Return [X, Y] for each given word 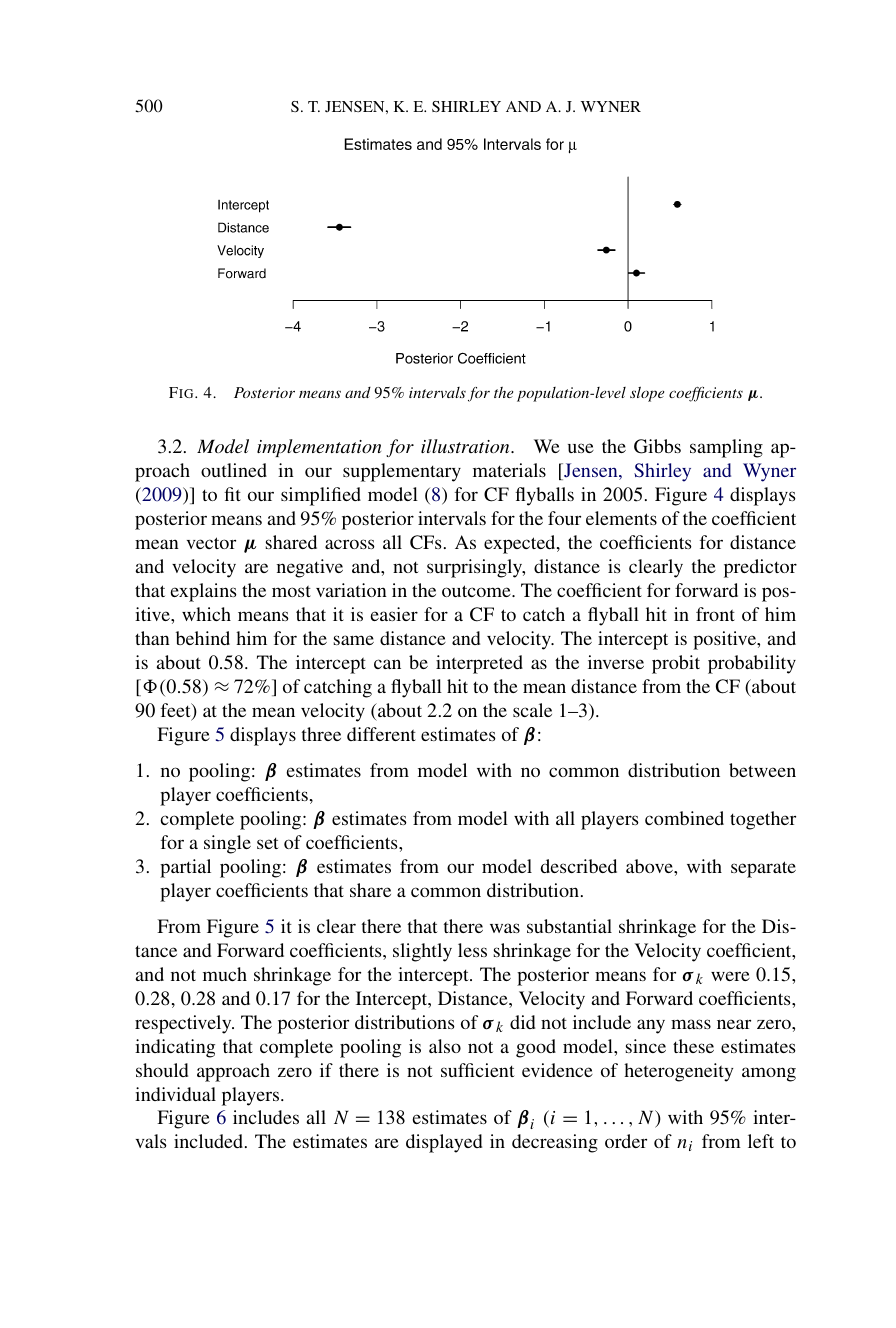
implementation [319, 448]
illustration [466, 446]
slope [647, 394]
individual [175, 1094]
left [761, 1141]
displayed [444, 1143]
